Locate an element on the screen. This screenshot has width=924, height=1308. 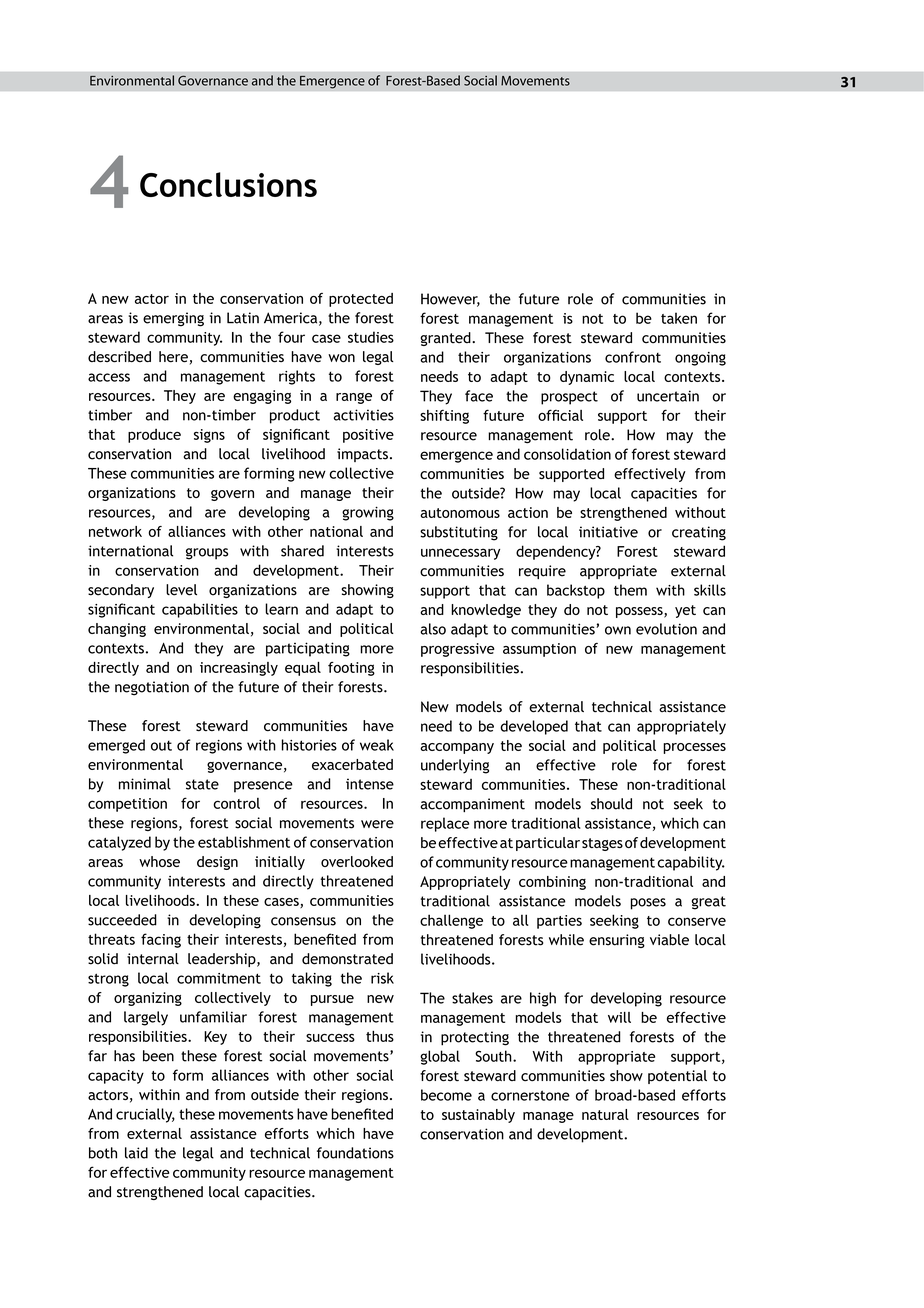
natural is located at coordinates (605, 1114).
